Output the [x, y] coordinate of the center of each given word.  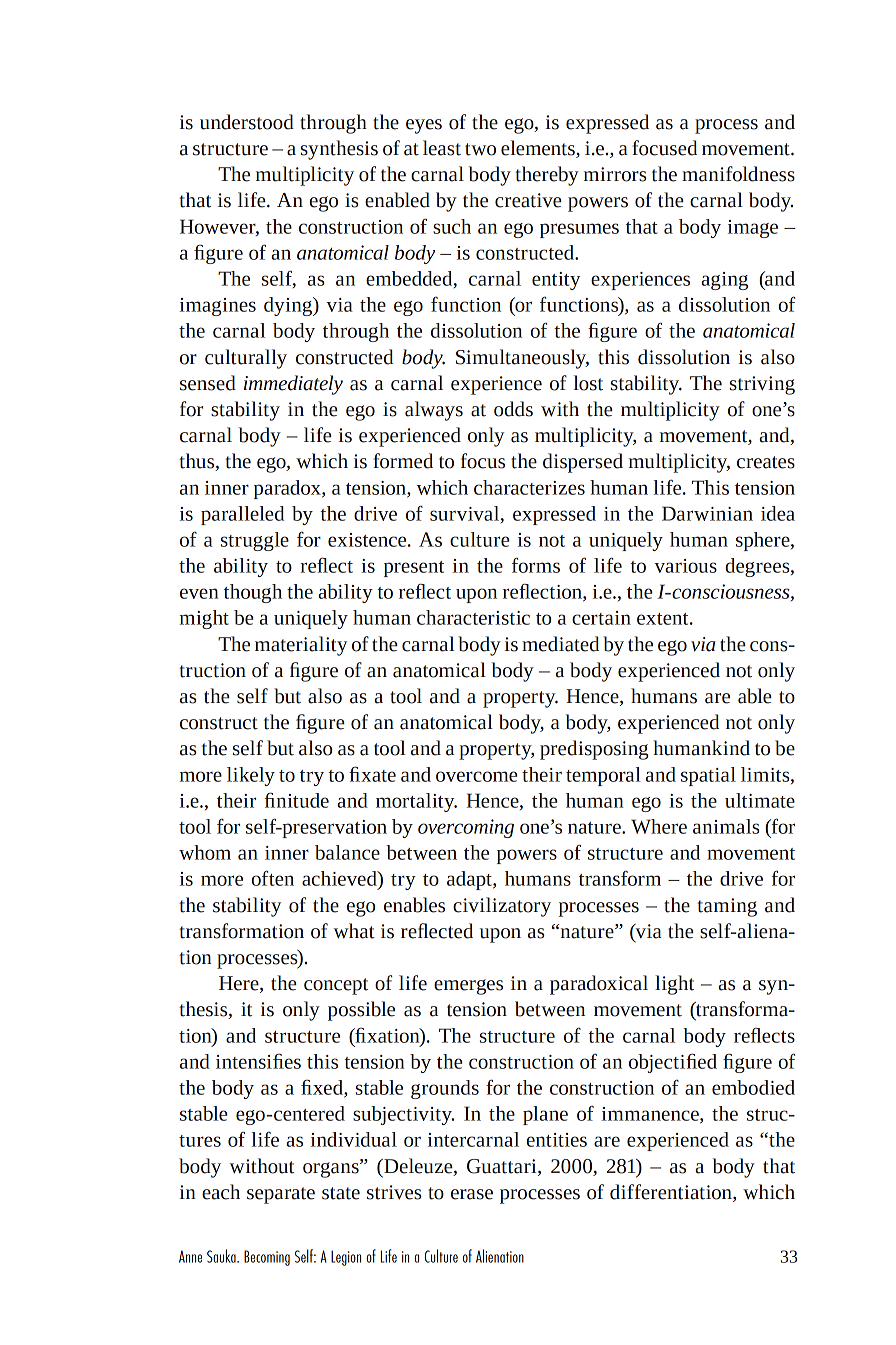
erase [472, 1194]
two [480, 149]
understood [247, 122]
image [753, 229]
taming [727, 907]
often [273, 878]
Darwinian [707, 513]
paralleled [242, 515]
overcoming [466, 828]
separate [281, 1195]
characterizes [529, 487]
